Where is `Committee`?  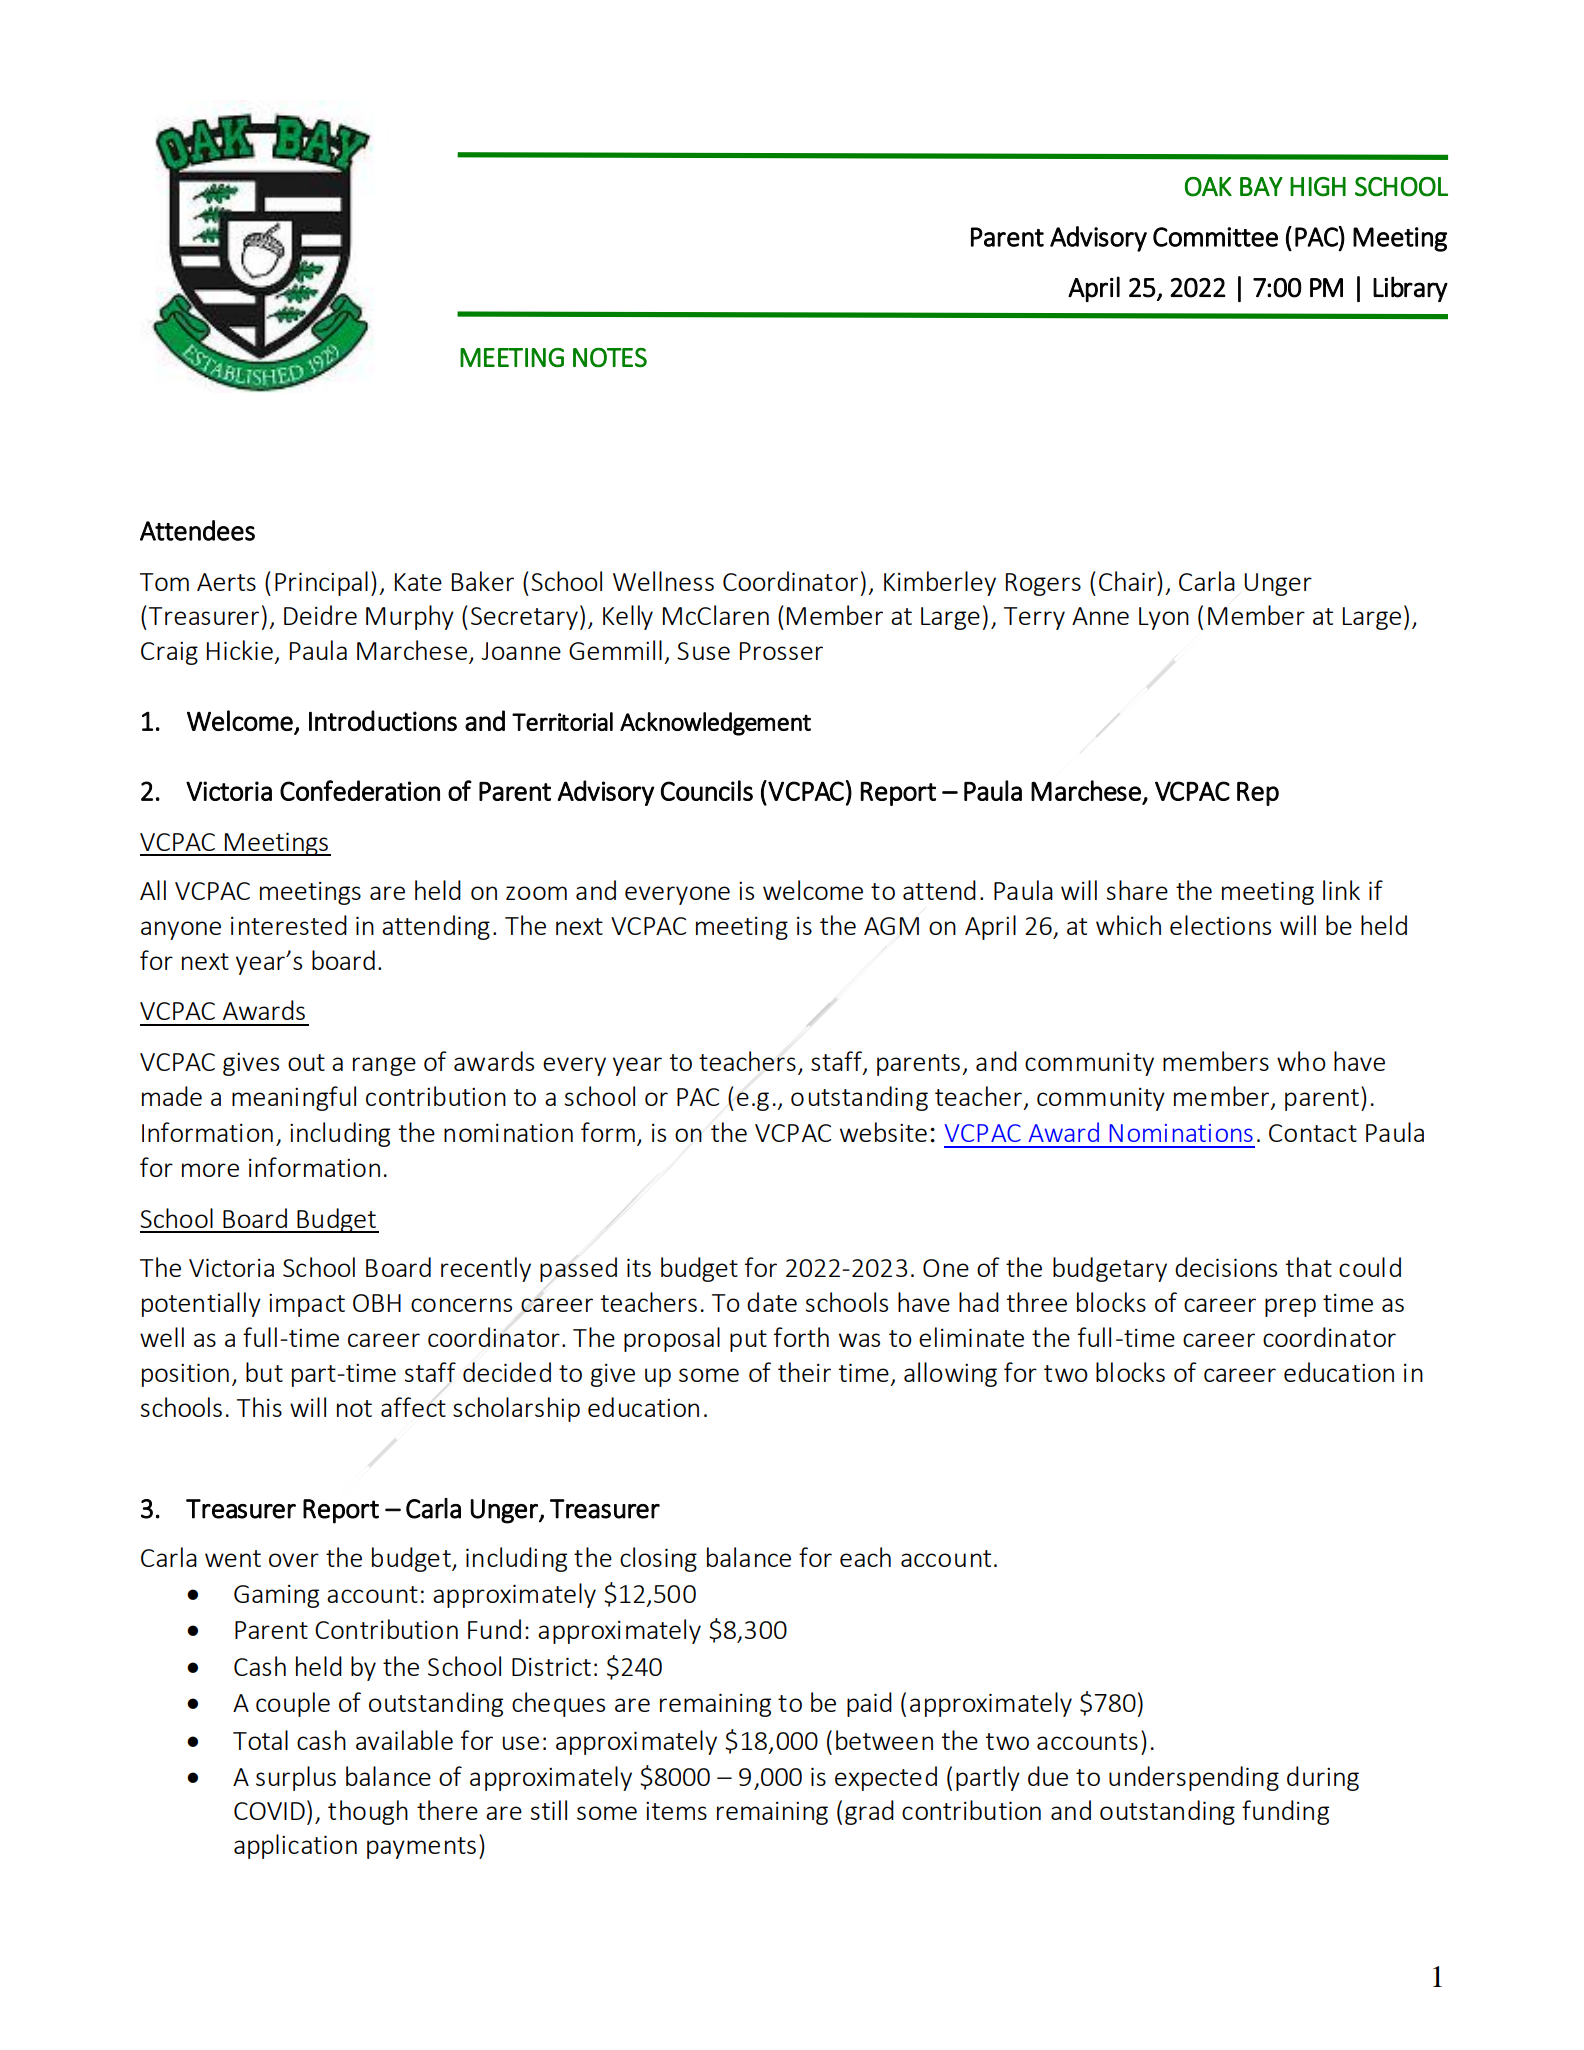
Committee is located at coordinates (1215, 237).
